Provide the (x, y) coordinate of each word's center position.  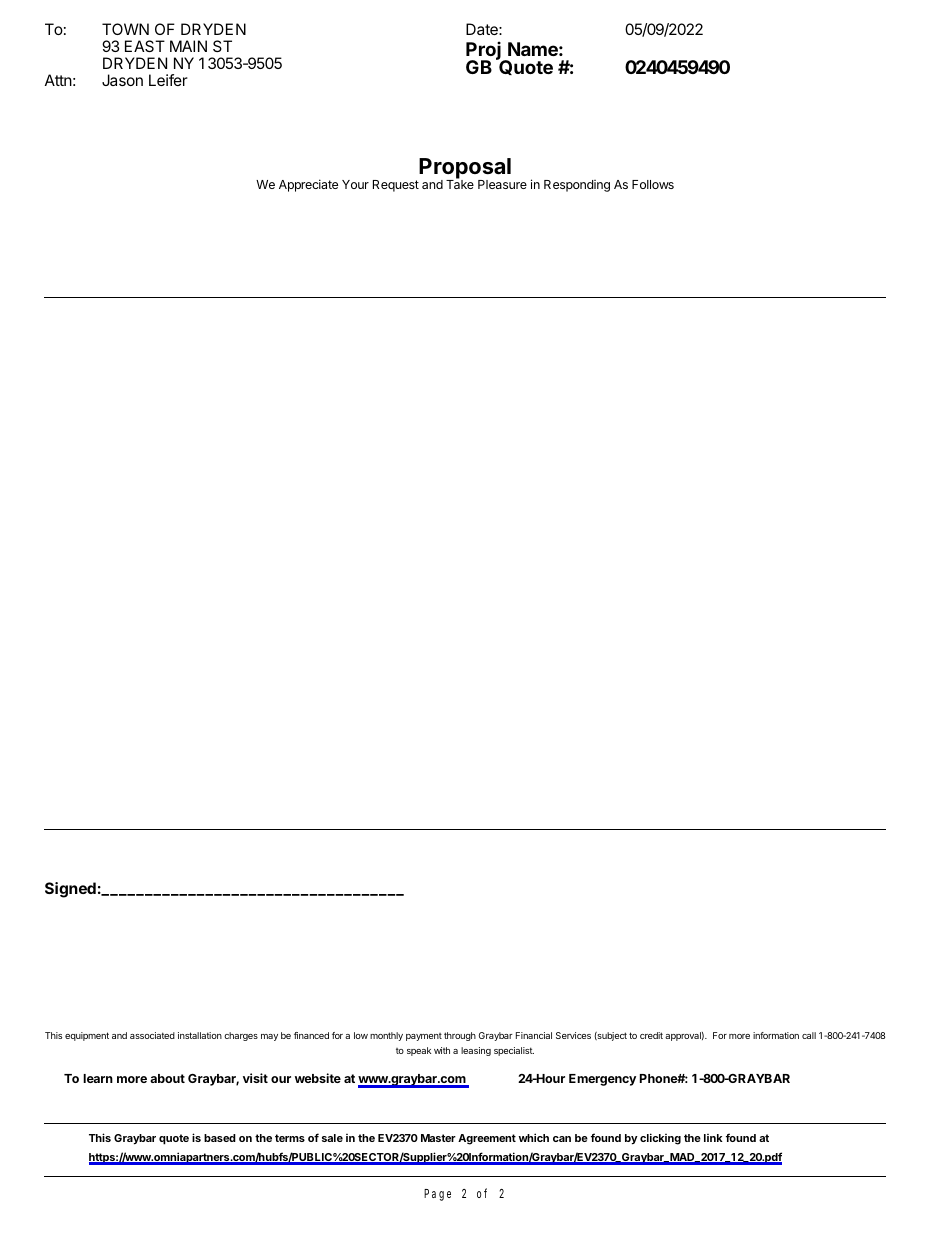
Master (438, 1138)
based (220, 1138)
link (713, 1138)
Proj (485, 52)
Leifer (168, 80)
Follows (653, 184)
